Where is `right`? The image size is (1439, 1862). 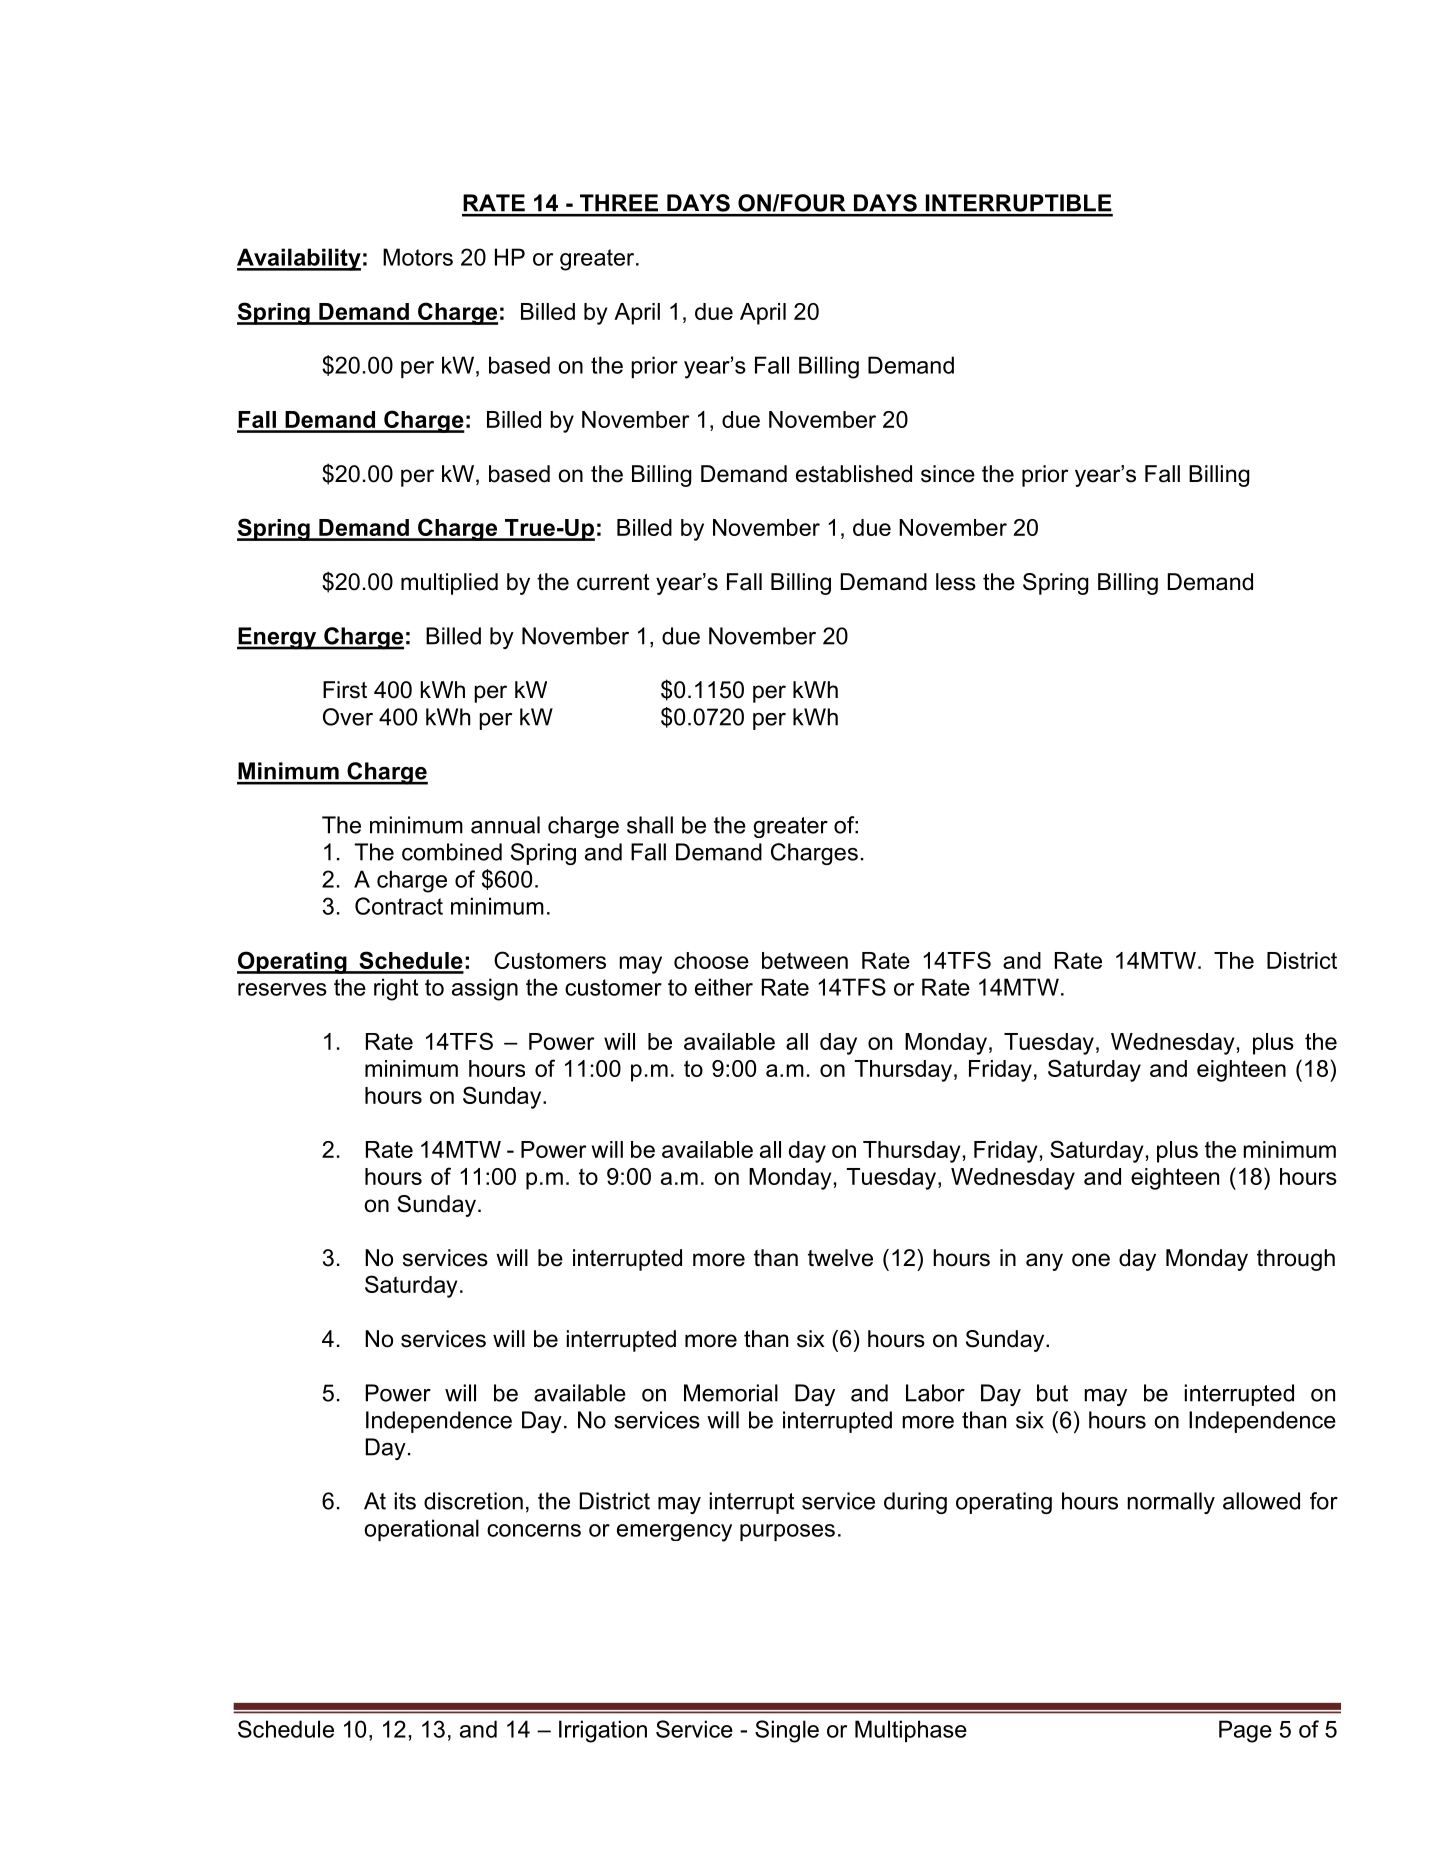 right is located at coordinates (396, 989).
